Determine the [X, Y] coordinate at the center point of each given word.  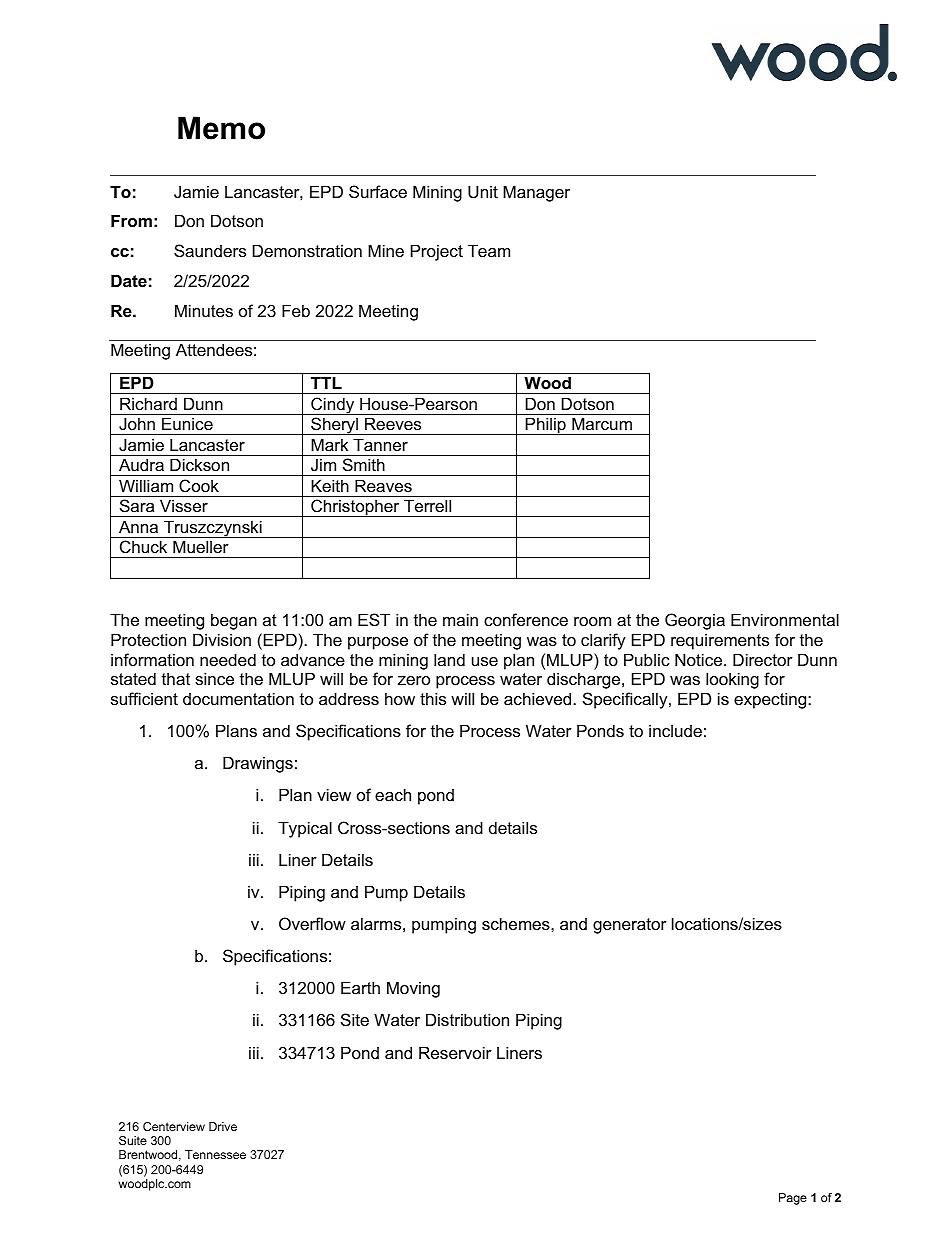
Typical [305, 829]
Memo [221, 128]
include [675, 730]
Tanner [380, 444]
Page [793, 1199]
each [393, 794]
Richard [148, 403]
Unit [483, 191]
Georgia [695, 621]
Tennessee [215, 1154]
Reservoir [455, 1052]
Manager [536, 193]
